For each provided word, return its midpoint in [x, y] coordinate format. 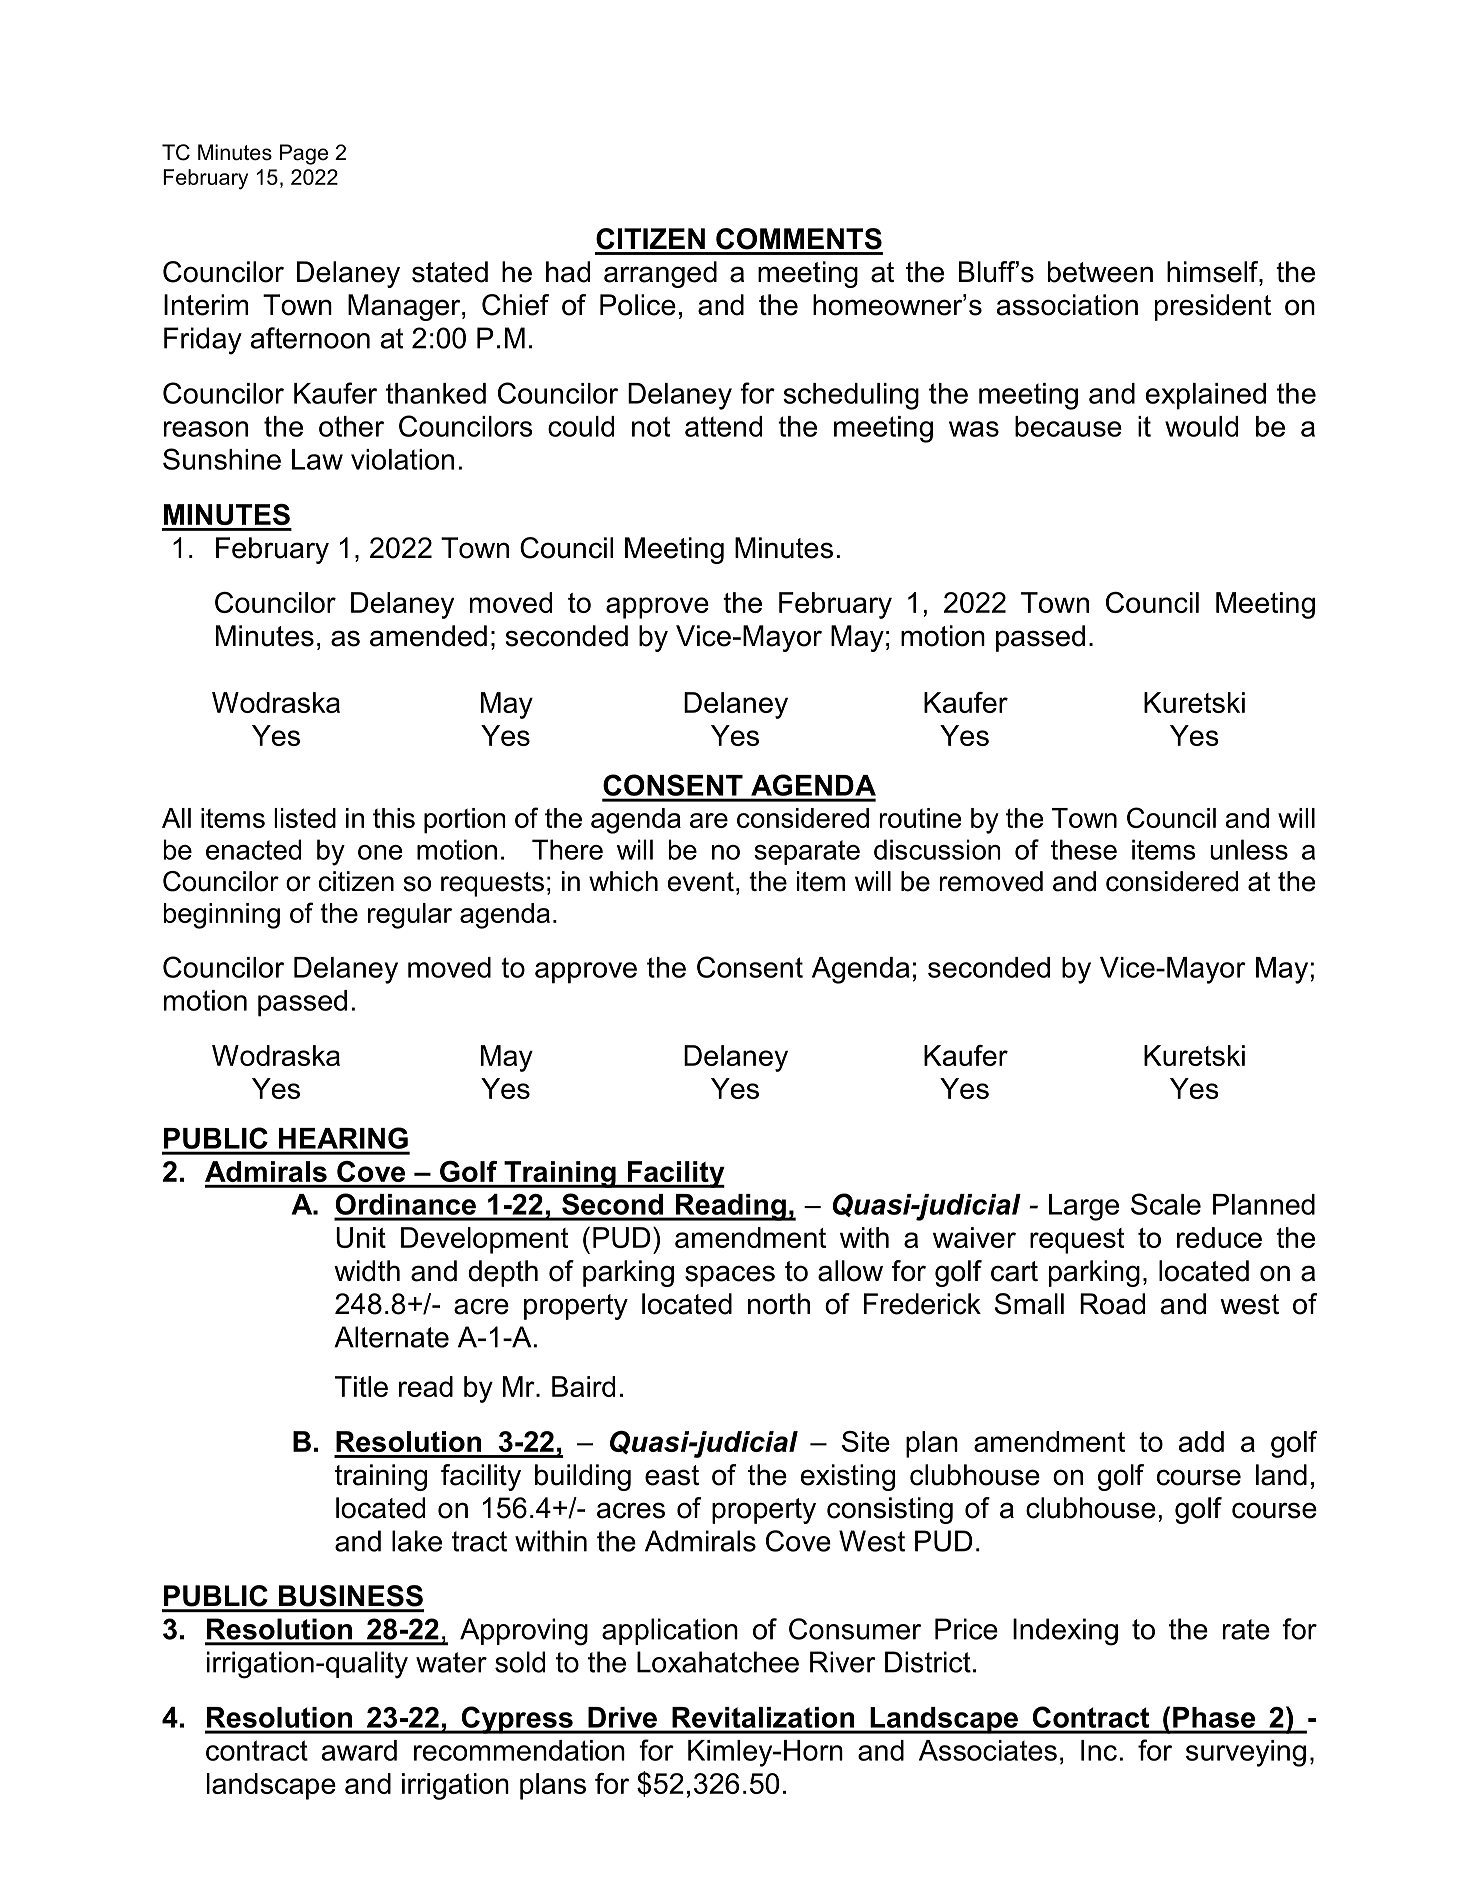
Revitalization [763, 1717]
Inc [1099, 1750]
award [359, 1750]
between [1100, 272]
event [700, 882]
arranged [660, 274]
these [1084, 849]
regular [410, 916]
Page [304, 154]
